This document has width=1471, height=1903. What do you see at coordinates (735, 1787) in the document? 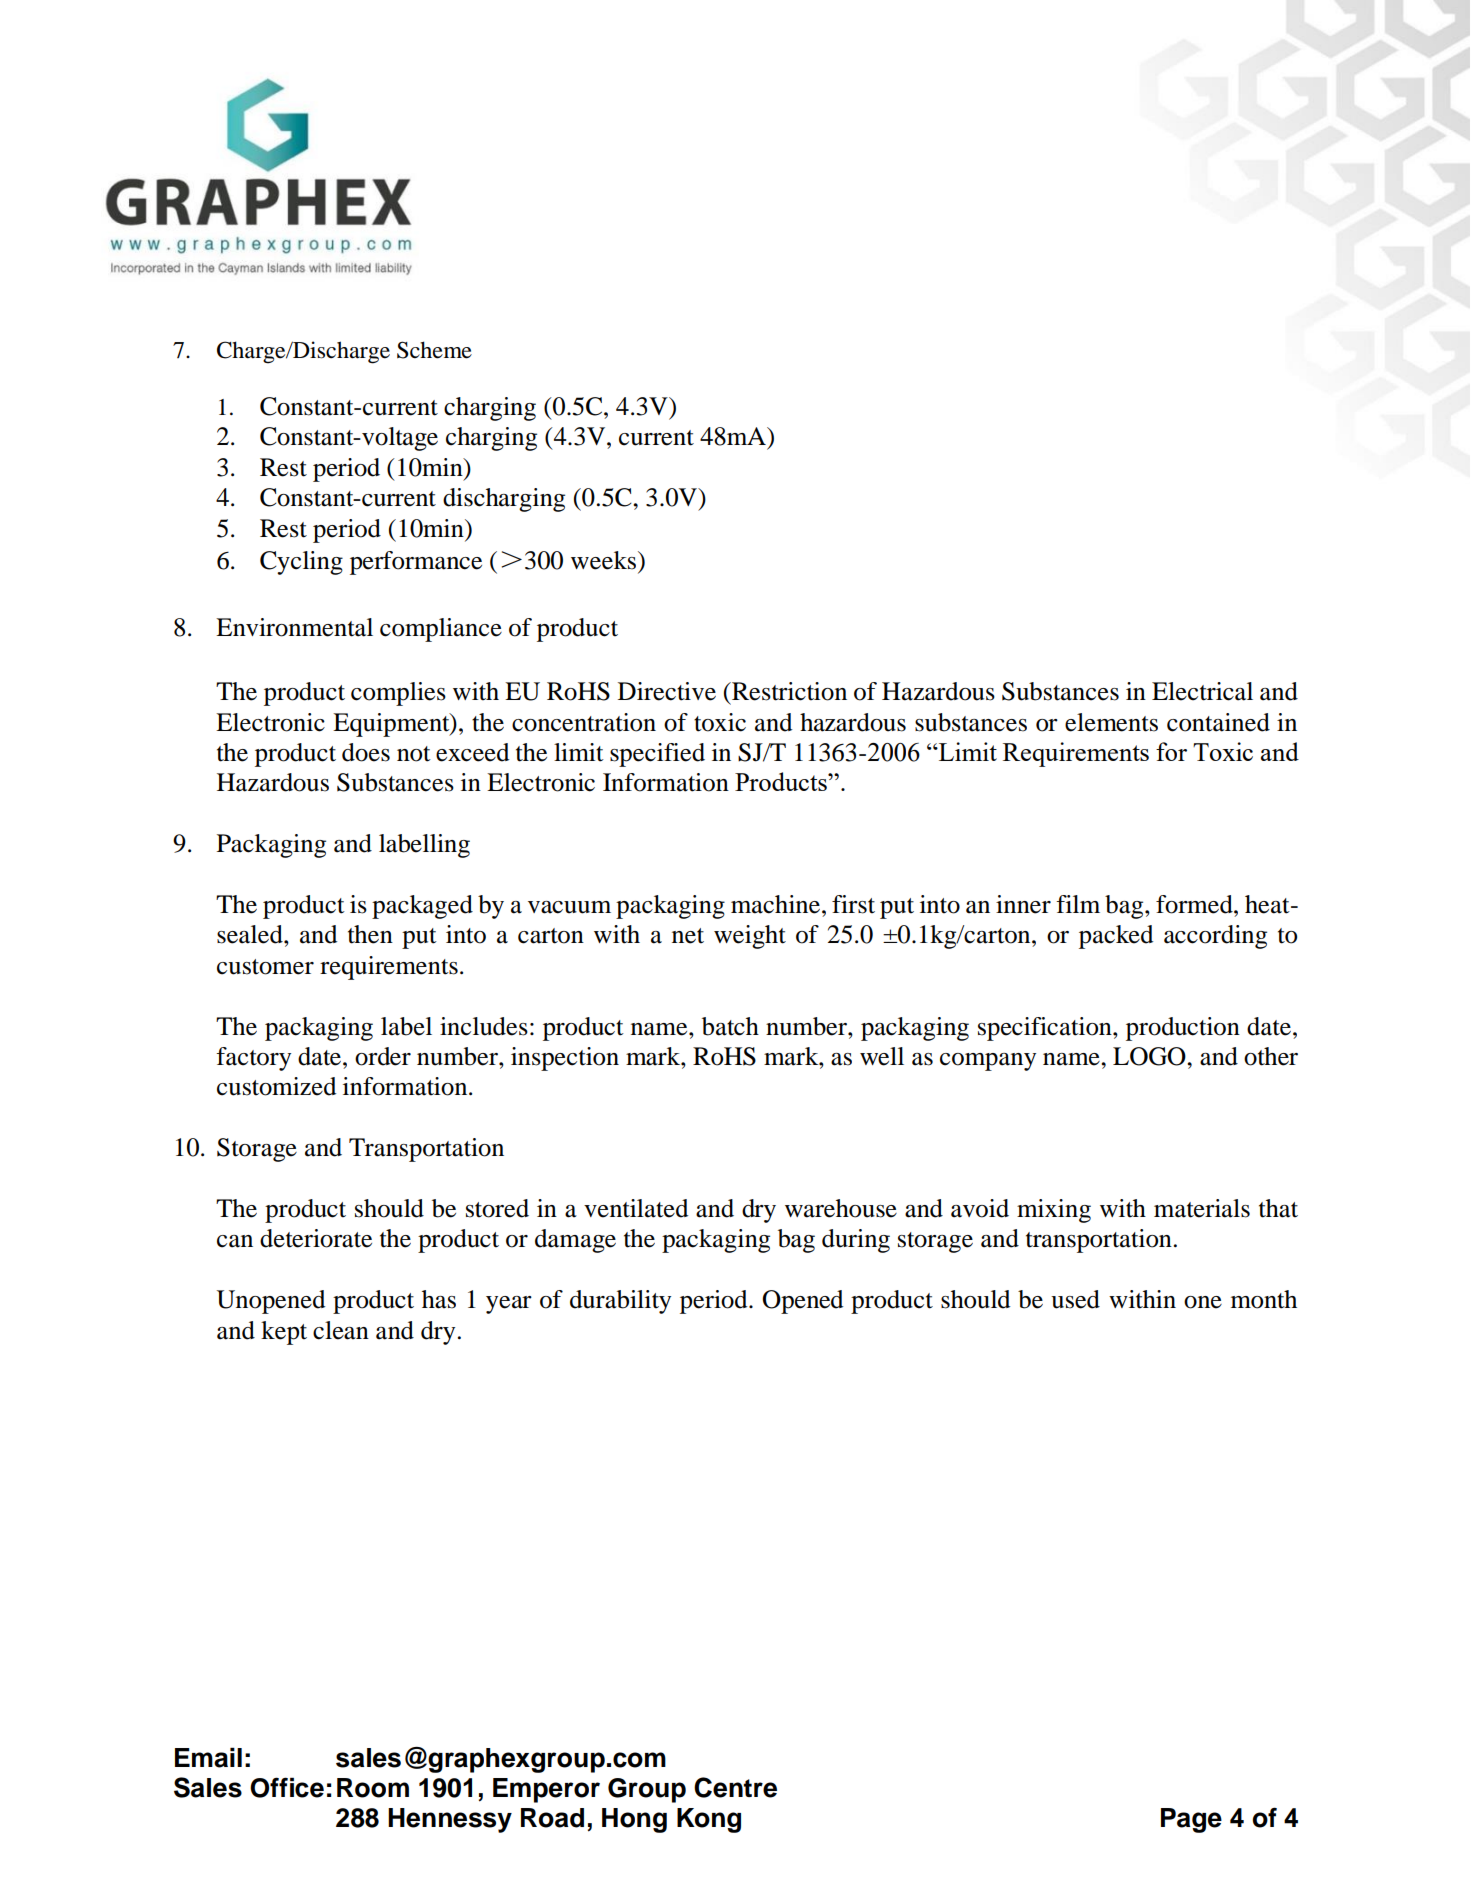
I see `Centre` at bounding box center [735, 1787].
